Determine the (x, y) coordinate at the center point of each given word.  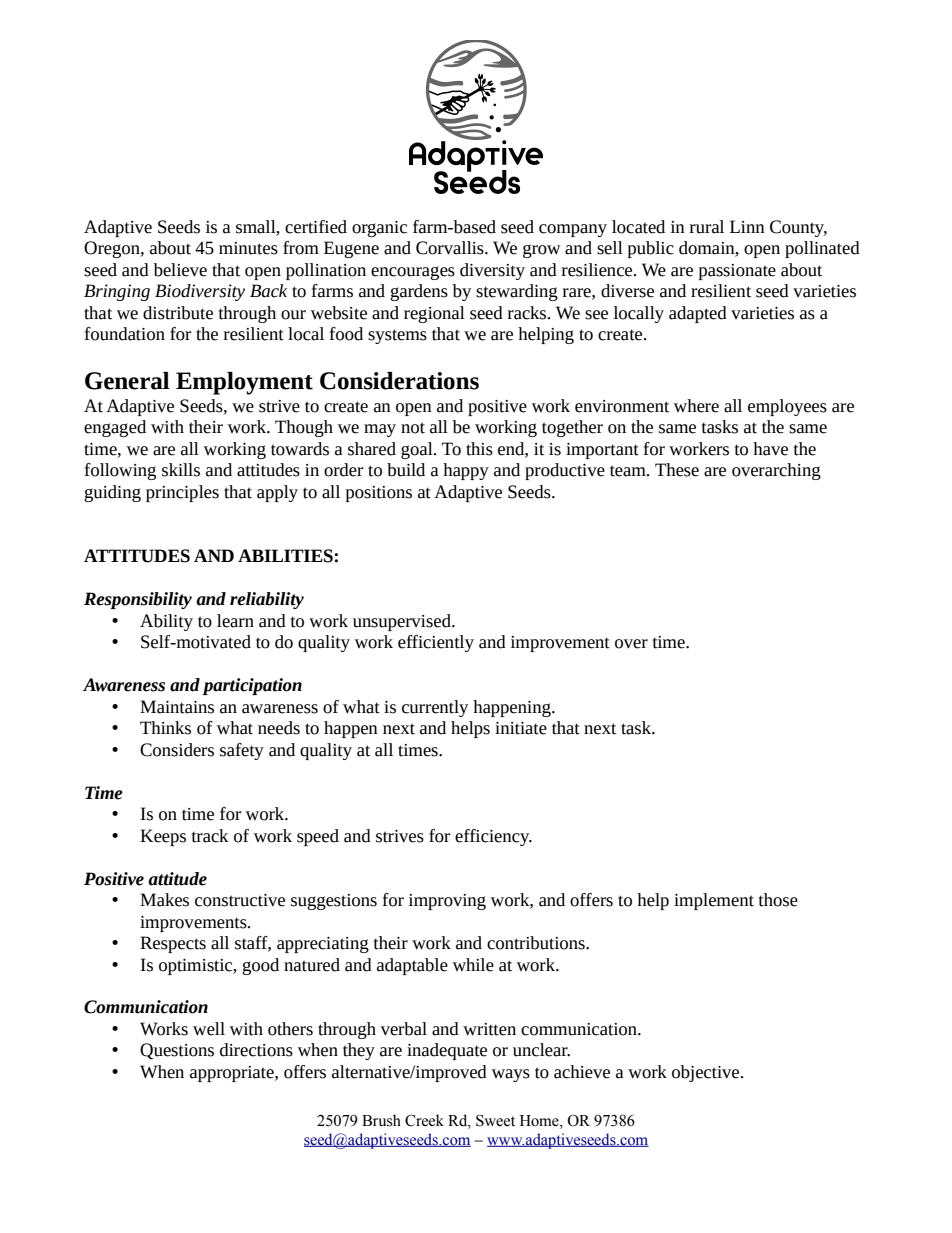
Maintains (177, 707)
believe (180, 270)
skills (181, 470)
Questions (177, 1051)
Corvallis (451, 248)
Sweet (495, 1120)
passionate (737, 272)
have (770, 449)
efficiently (436, 643)
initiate (521, 728)
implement (714, 901)
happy (466, 471)
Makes (164, 900)
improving (447, 902)
